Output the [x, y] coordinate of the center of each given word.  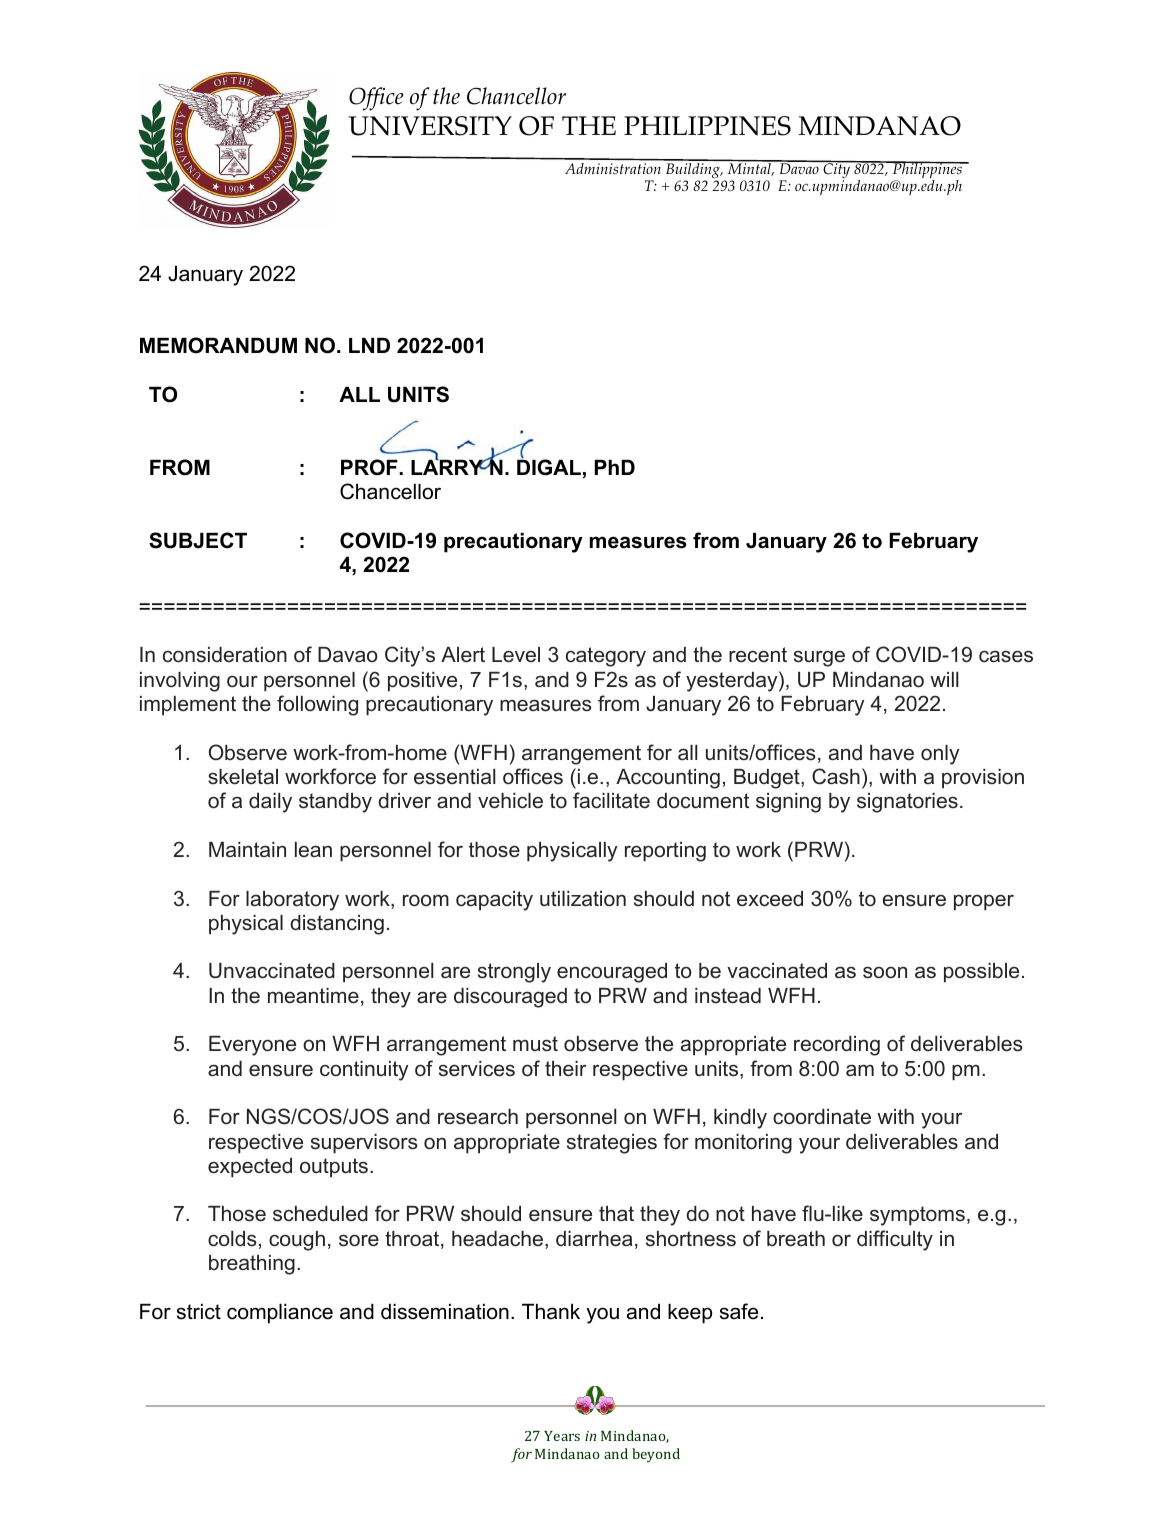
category [606, 657]
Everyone [252, 1046]
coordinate [822, 1117]
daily [270, 803]
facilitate [611, 800]
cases [1006, 656]
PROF [370, 467]
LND [369, 345]
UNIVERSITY [430, 126]
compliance [280, 1314]
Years [562, 1436]
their [565, 1069]
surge [819, 659]
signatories [907, 803]
